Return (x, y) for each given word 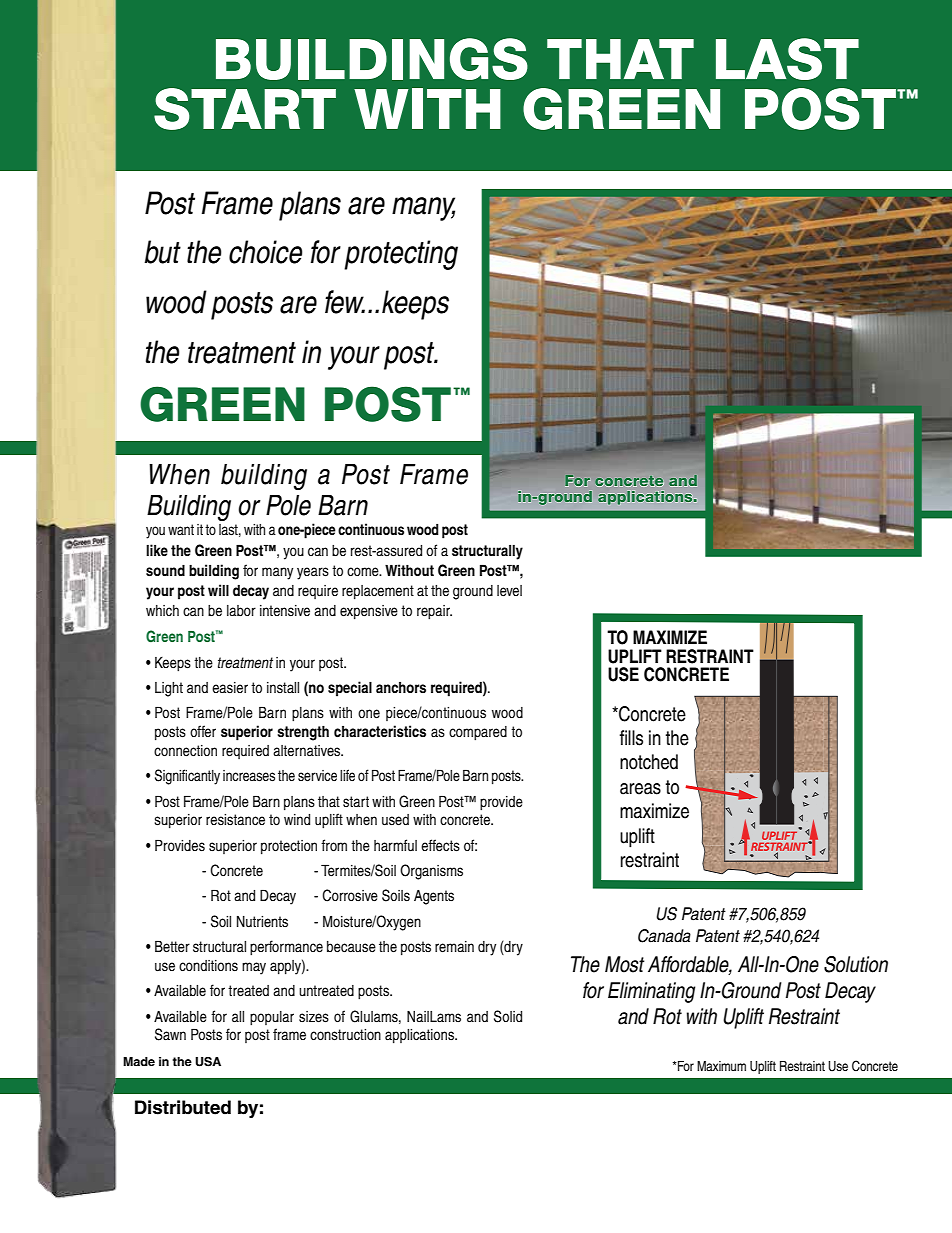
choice (266, 252)
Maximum (721, 1066)
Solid (508, 1016)
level (509, 591)
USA (208, 1062)
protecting (401, 255)
